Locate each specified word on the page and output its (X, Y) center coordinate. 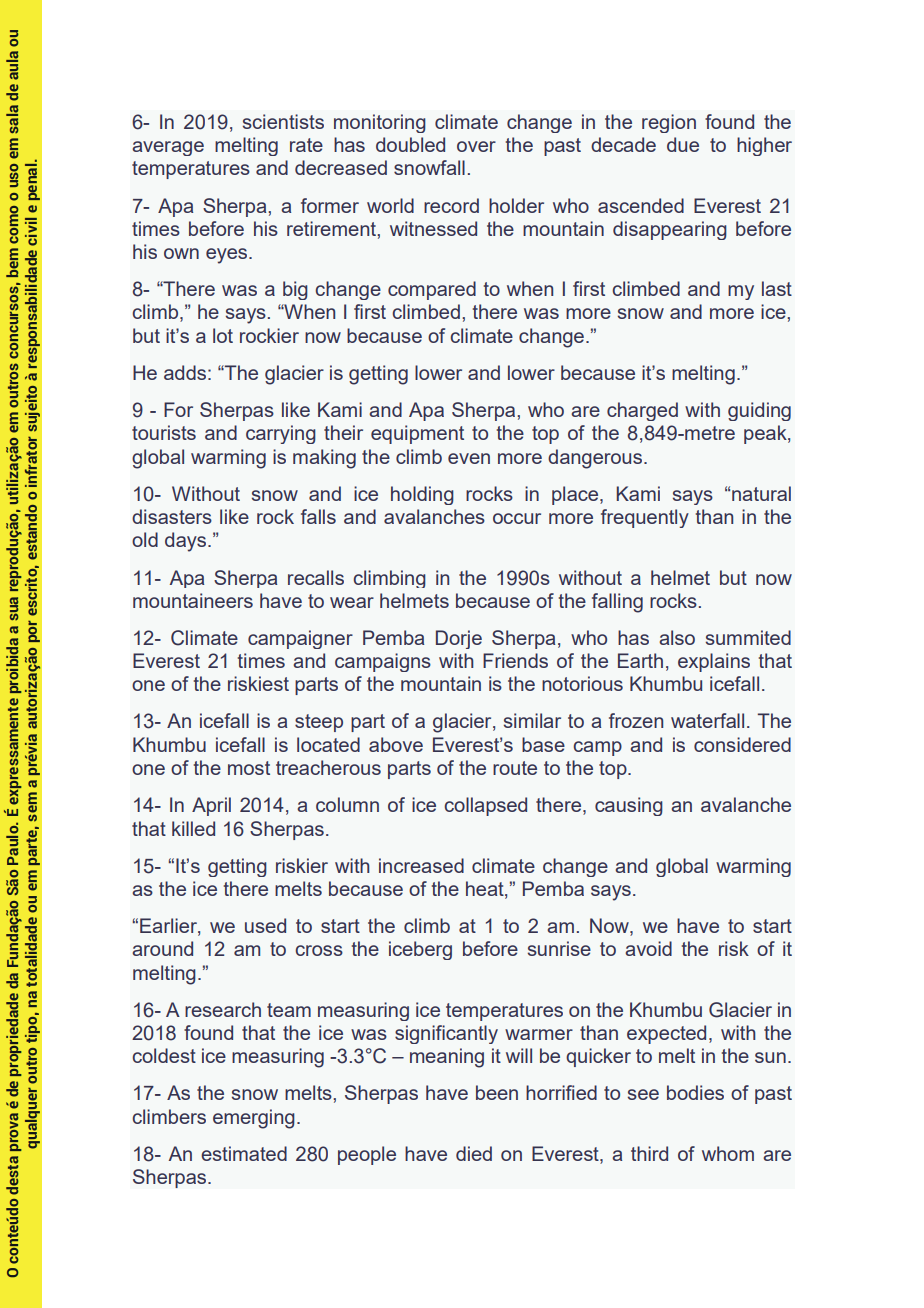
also (677, 637)
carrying (281, 434)
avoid (648, 948)
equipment (417, 434)
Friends (515, 660)
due (683, 144)
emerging (254, 1119)
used (265, 925)
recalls (316, 577)
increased (421, 865)
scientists (283, 121)
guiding (759, 411)
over (476, 146)
